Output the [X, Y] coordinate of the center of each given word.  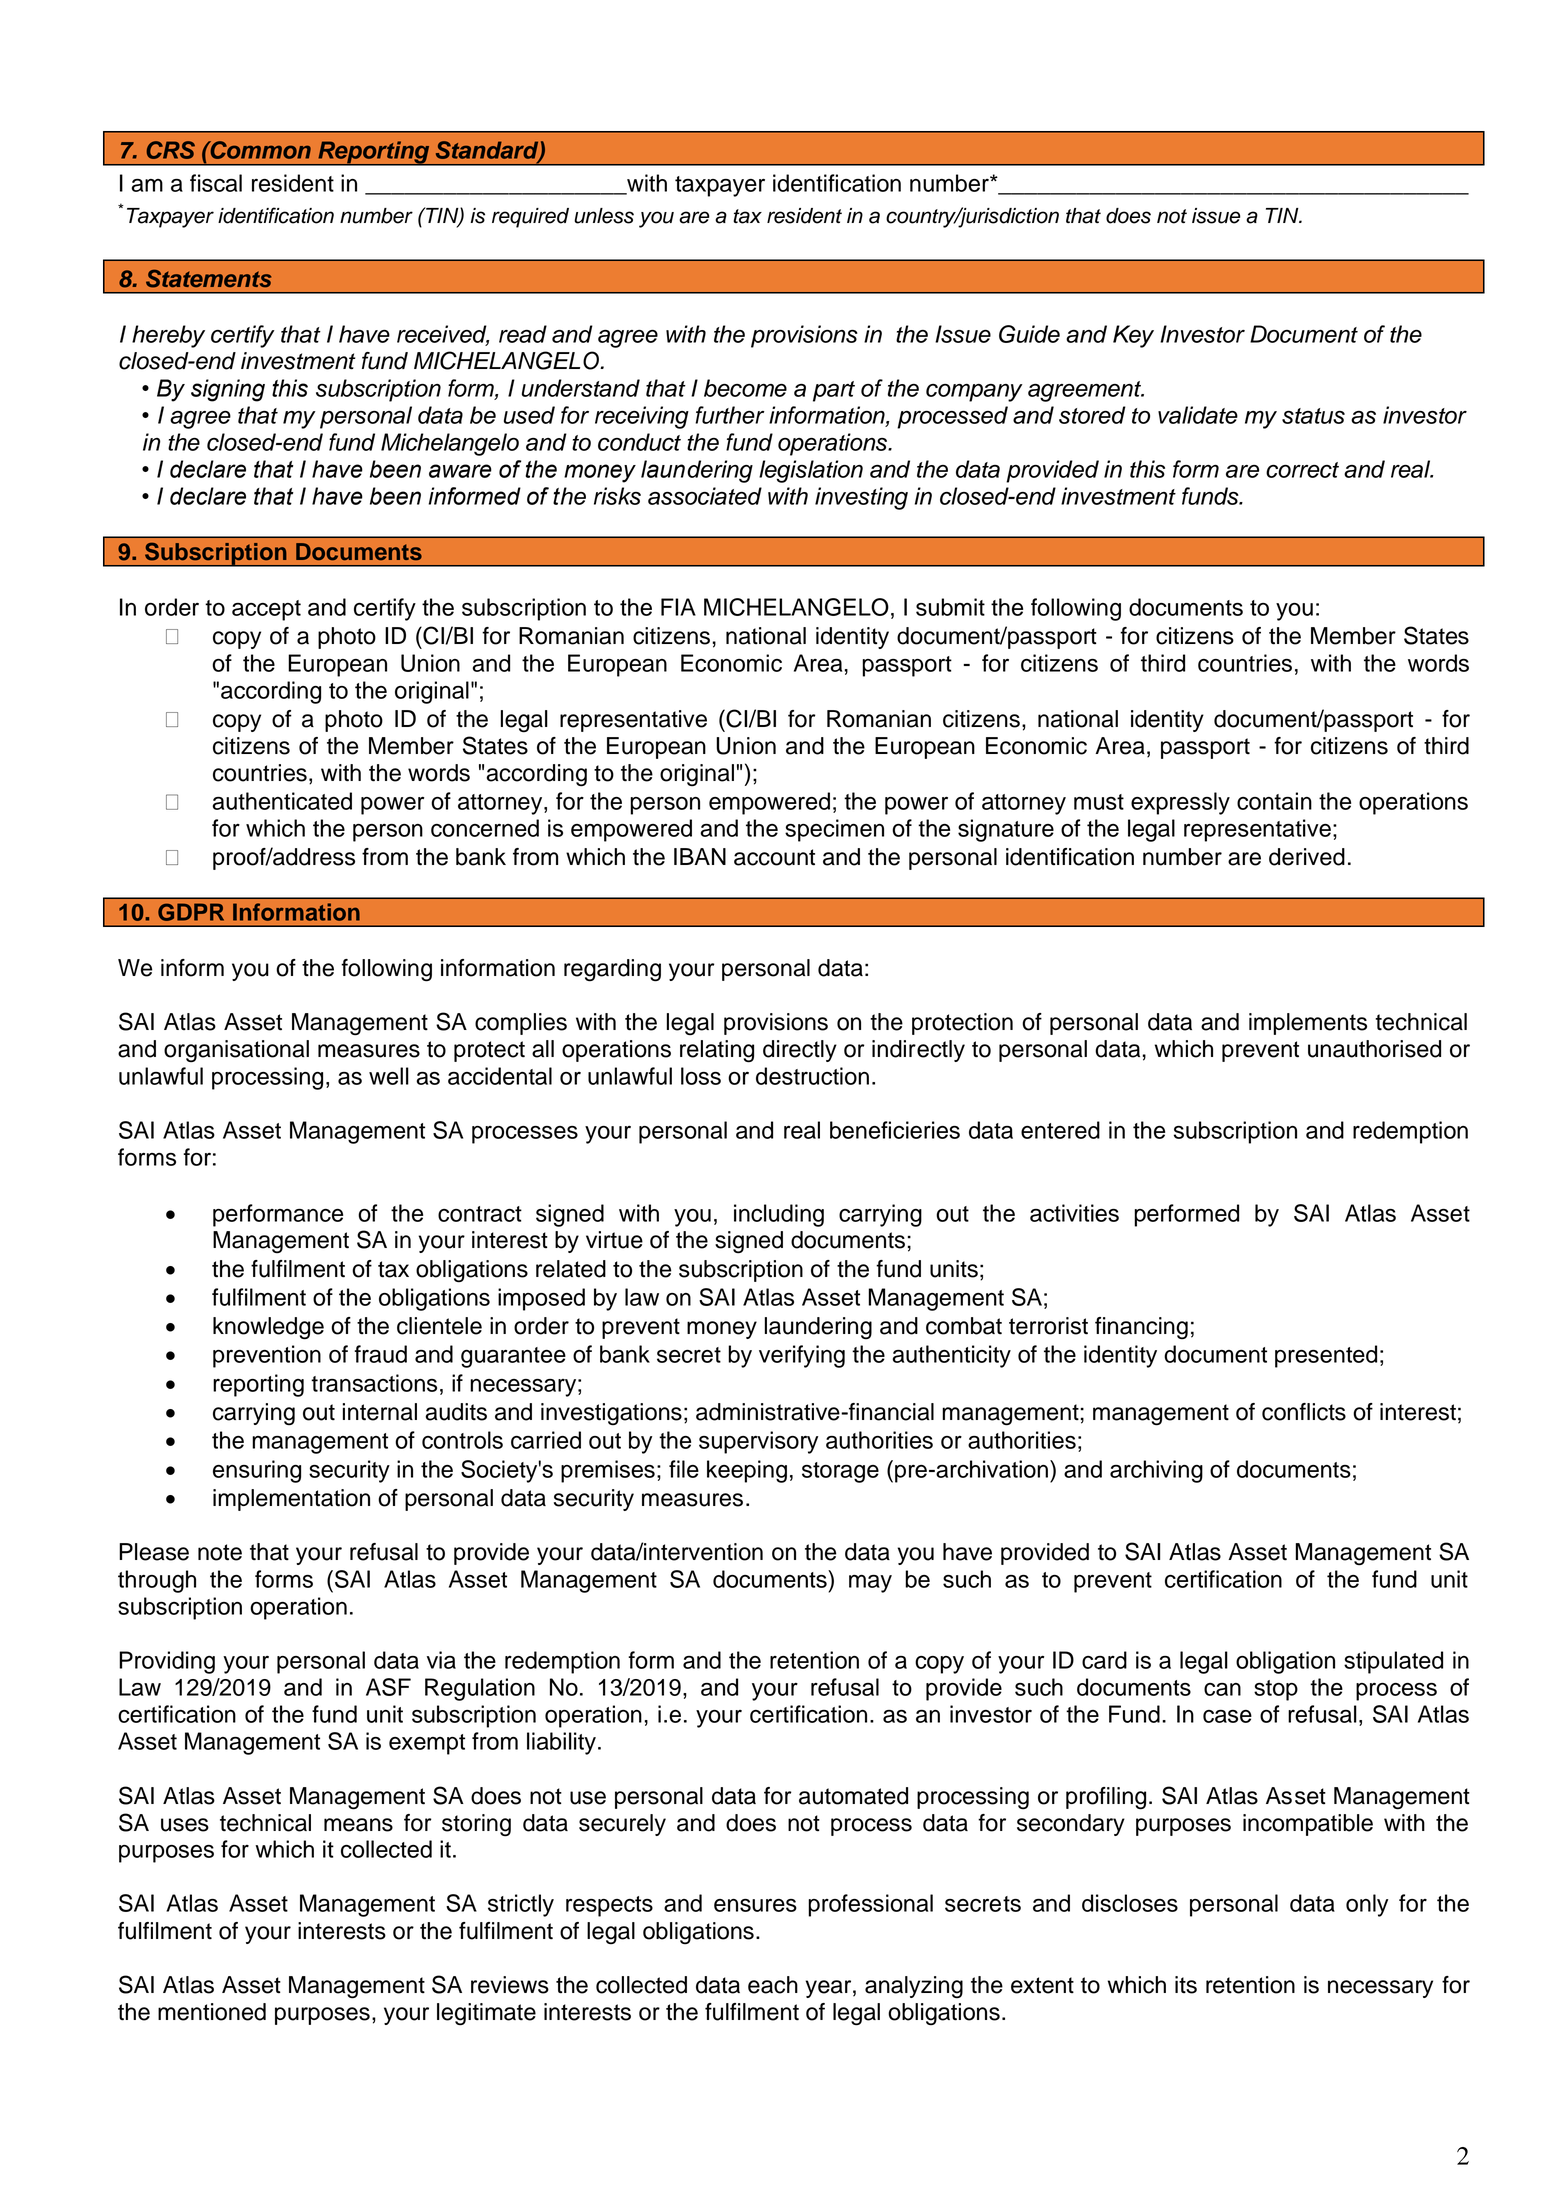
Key [1133, 336]
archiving [1156, 1471]
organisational [236, 1051]
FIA [678, 607]
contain [1274, 801]
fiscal [216, 183]
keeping [747, 1471]
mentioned [212, 2012]
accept [266, 610]
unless [604, 216]
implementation [291, 1500]
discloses [1130, 1903]
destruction [812, 1076]
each [773, 1985]
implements [1308, 1024]
